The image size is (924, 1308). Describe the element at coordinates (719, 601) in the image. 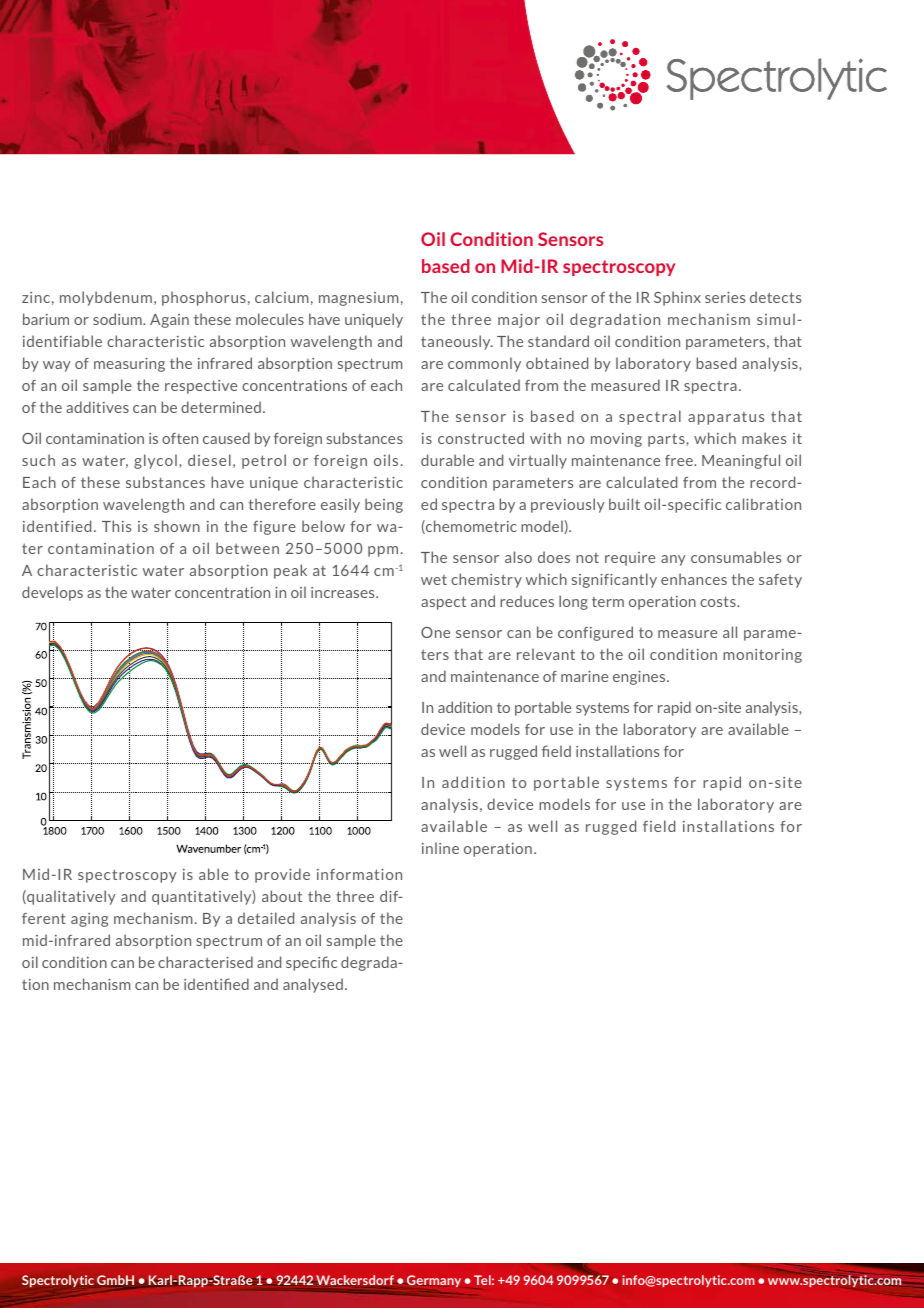

I see `costs` at that location.
